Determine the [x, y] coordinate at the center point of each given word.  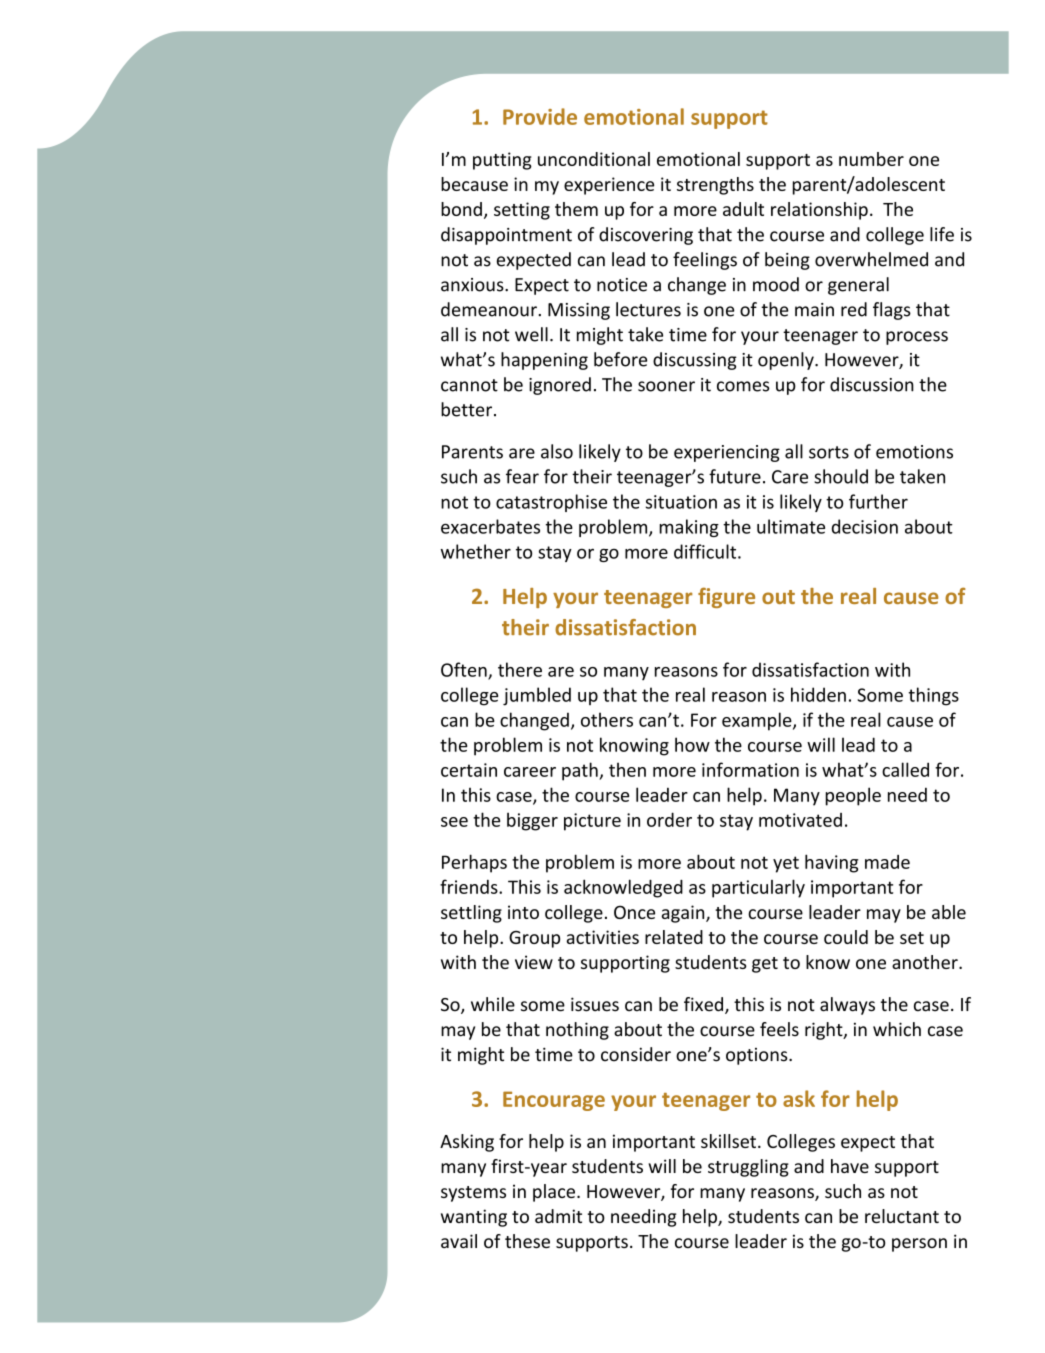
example [758, 721]
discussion [872, 384]
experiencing [727, 453]
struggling [748, 1168]
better [468, 409]
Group [534, 939]
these [527, 1241]
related [674, 937]
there [520, 669]
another [926, 962]
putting [502, 161]
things [933, 696]
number [871, 159]
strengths [715, 186]
